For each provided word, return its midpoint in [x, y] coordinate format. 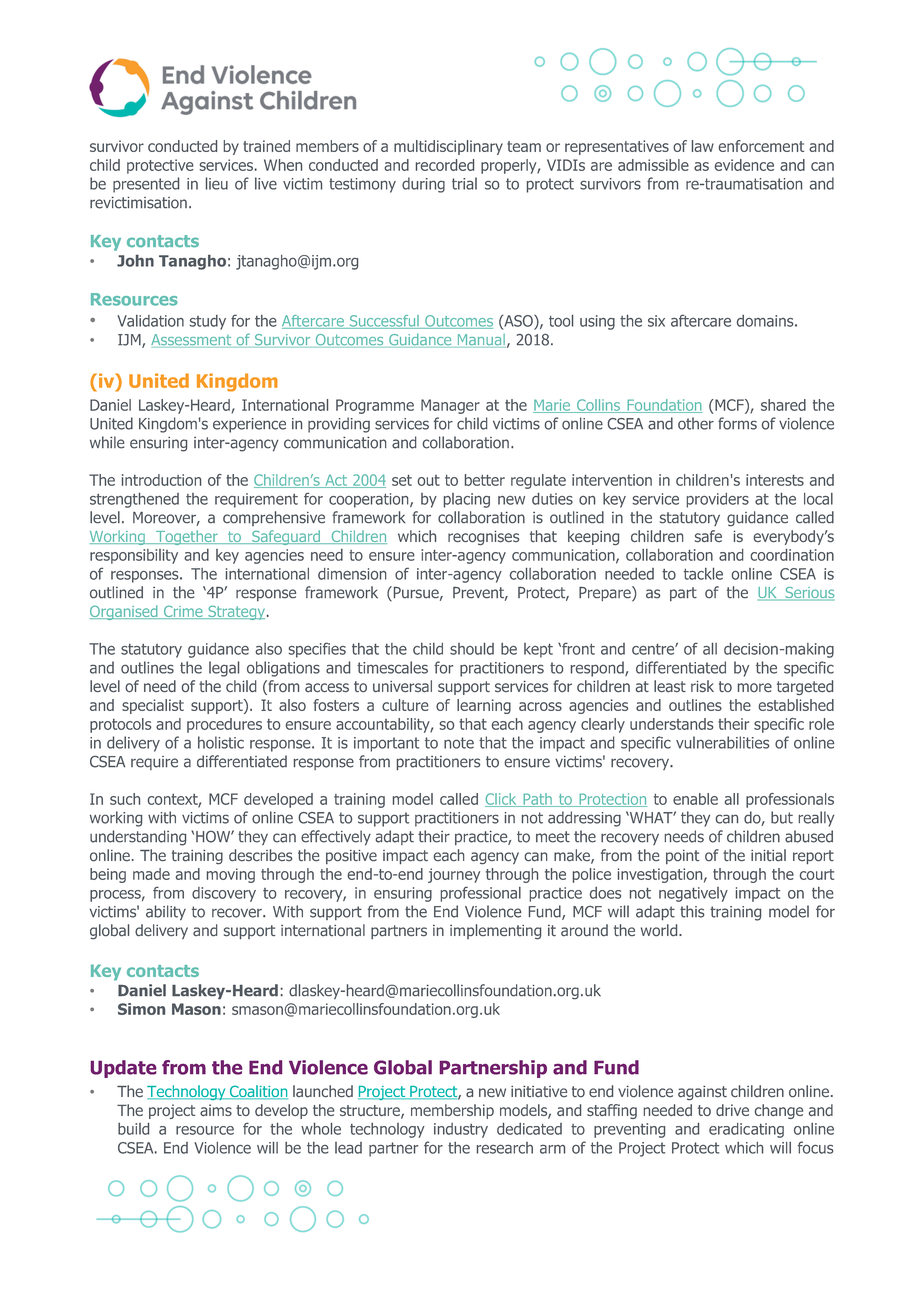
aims [216, 1110]
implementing [495, 931]
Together [186, 537]
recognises [483, 538]
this [692, 911]
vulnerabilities [722, 742]
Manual [480, 341]
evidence [744, 165]
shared [783, 405]
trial [464, 183]
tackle [703, 574]
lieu [217, 183]
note [459, 743]
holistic [221, 742]
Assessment [192, 341]
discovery [224, 894]
